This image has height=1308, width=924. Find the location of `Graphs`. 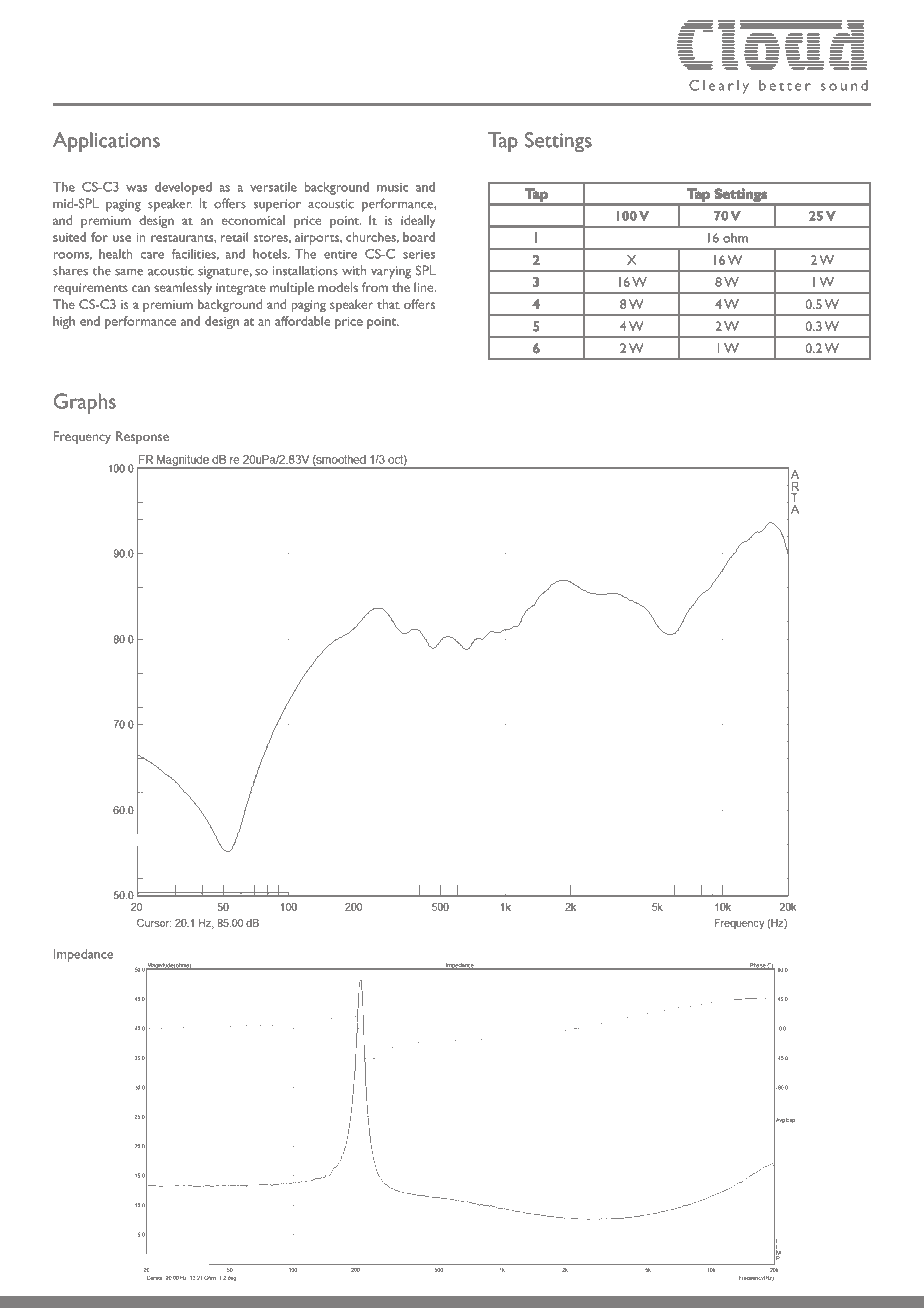

Graphs is located at coordinates (85, 403).
